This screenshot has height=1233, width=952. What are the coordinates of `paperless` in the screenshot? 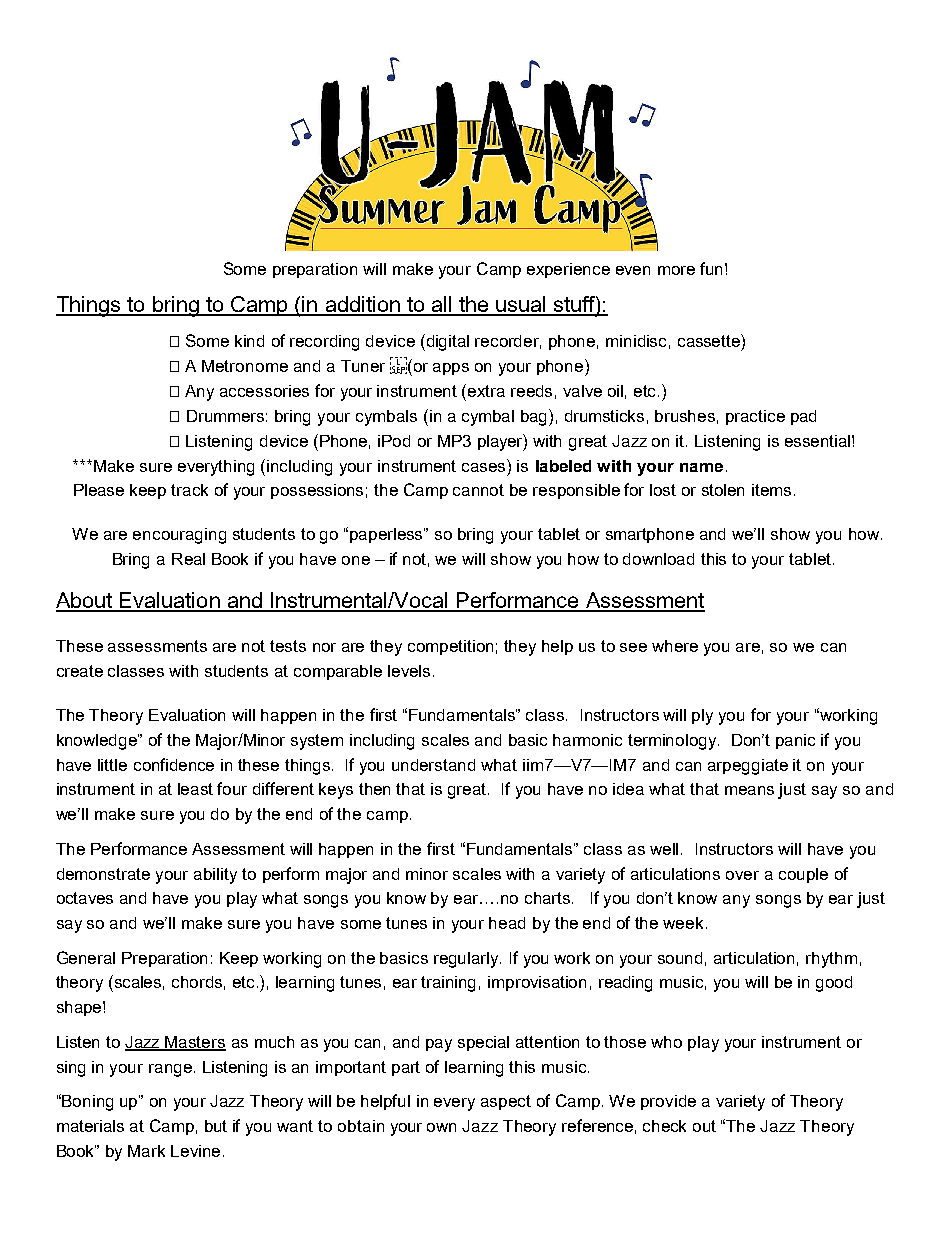 It's located at (387, 535).
